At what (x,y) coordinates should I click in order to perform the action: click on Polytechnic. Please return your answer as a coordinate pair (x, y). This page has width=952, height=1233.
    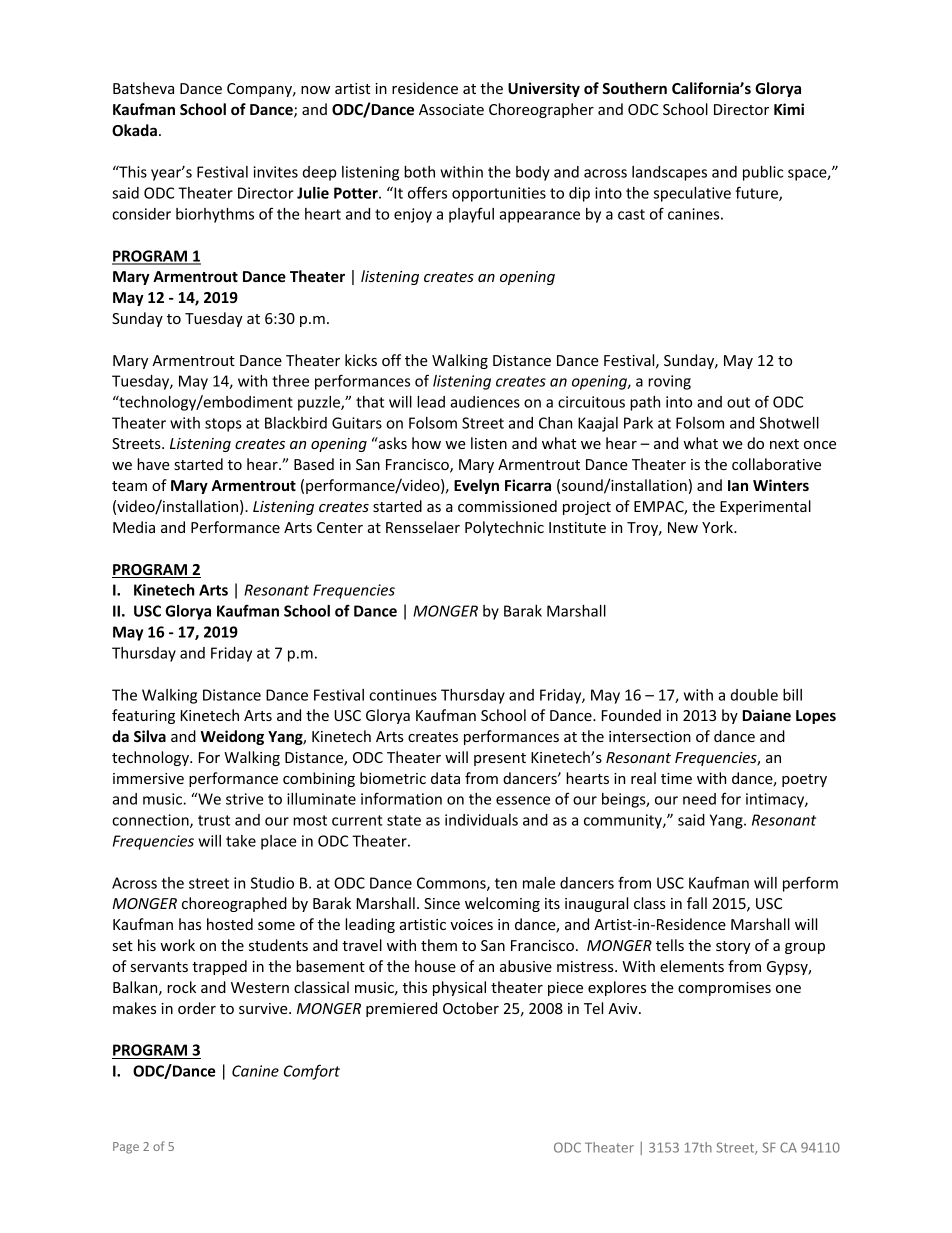
    Looking at the image, I should click on (504, 528).
